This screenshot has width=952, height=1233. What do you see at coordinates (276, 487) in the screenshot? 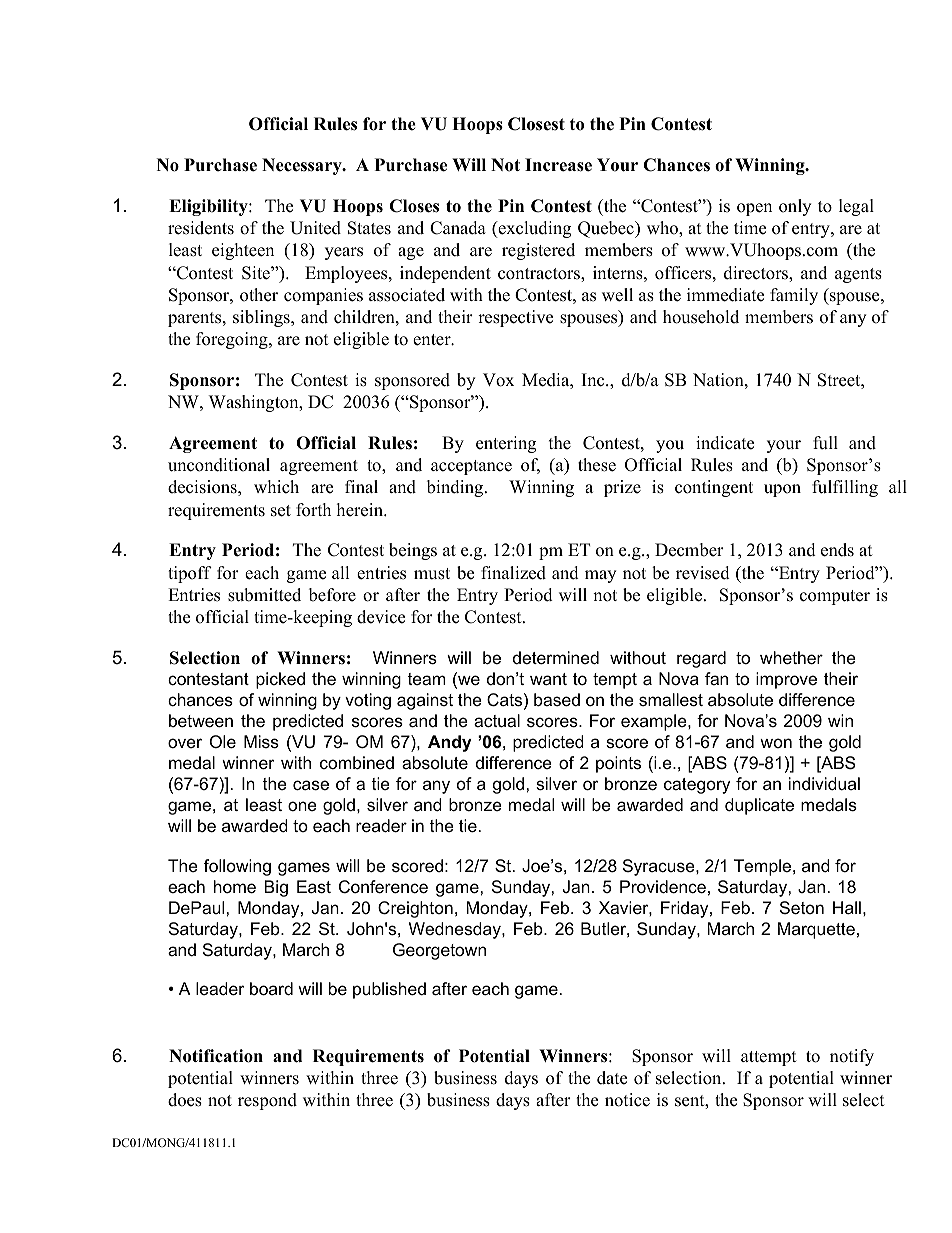
I see `which` at bounding box center [276, 487].
